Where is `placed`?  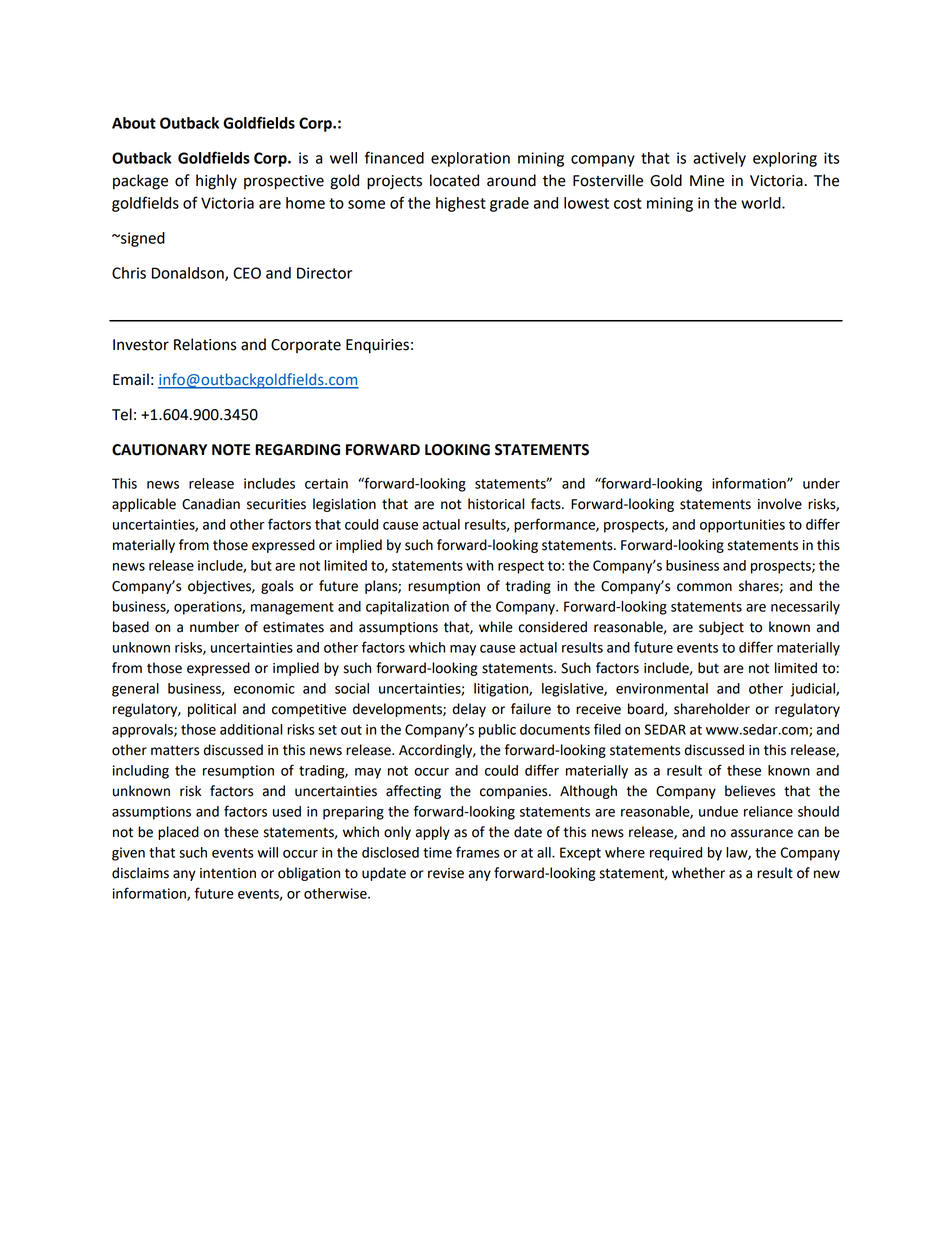 placed is located at coordinates (178, 833).
